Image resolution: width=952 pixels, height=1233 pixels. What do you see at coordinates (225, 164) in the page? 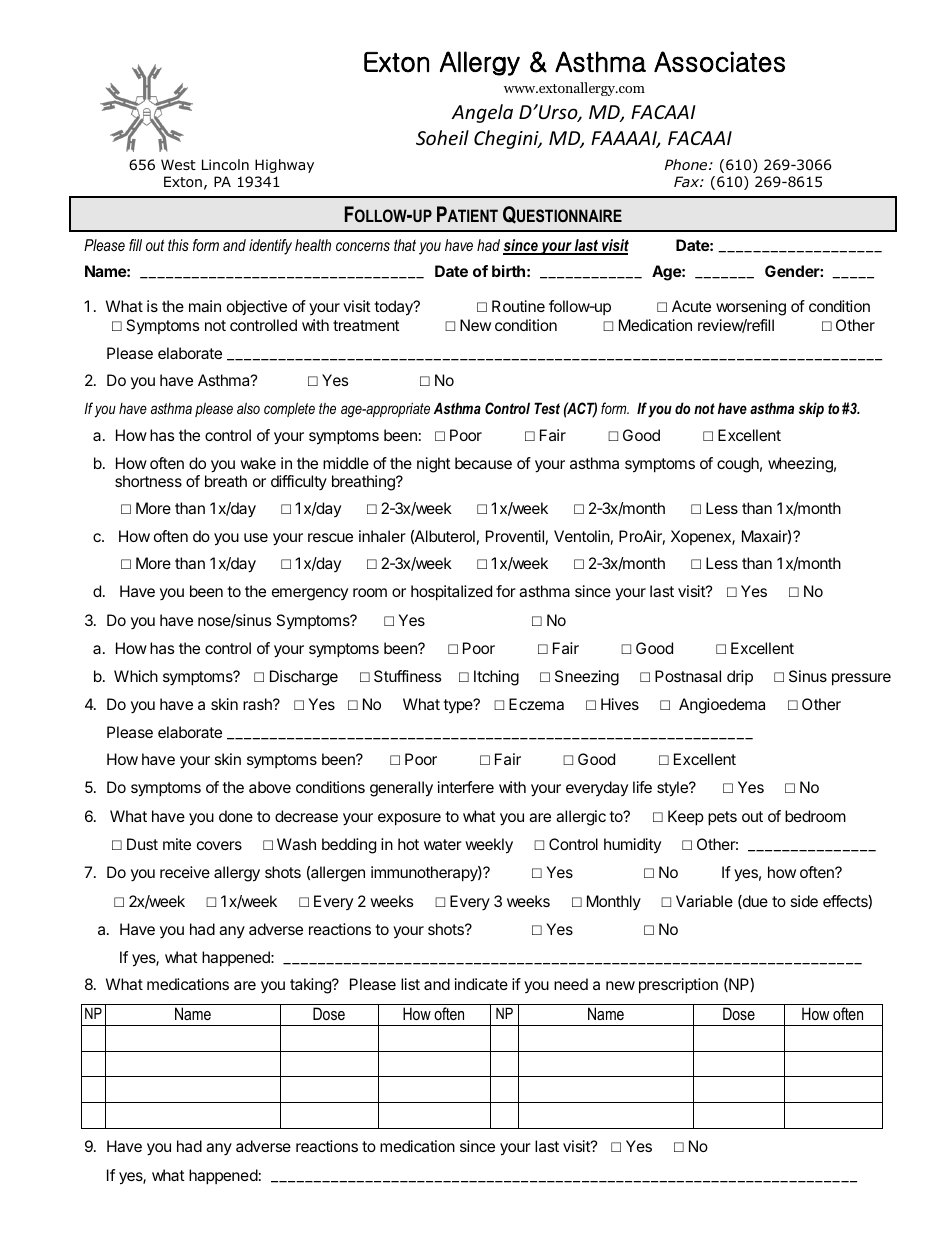
I see `Lincoln` at bounding box center [225, 164].
